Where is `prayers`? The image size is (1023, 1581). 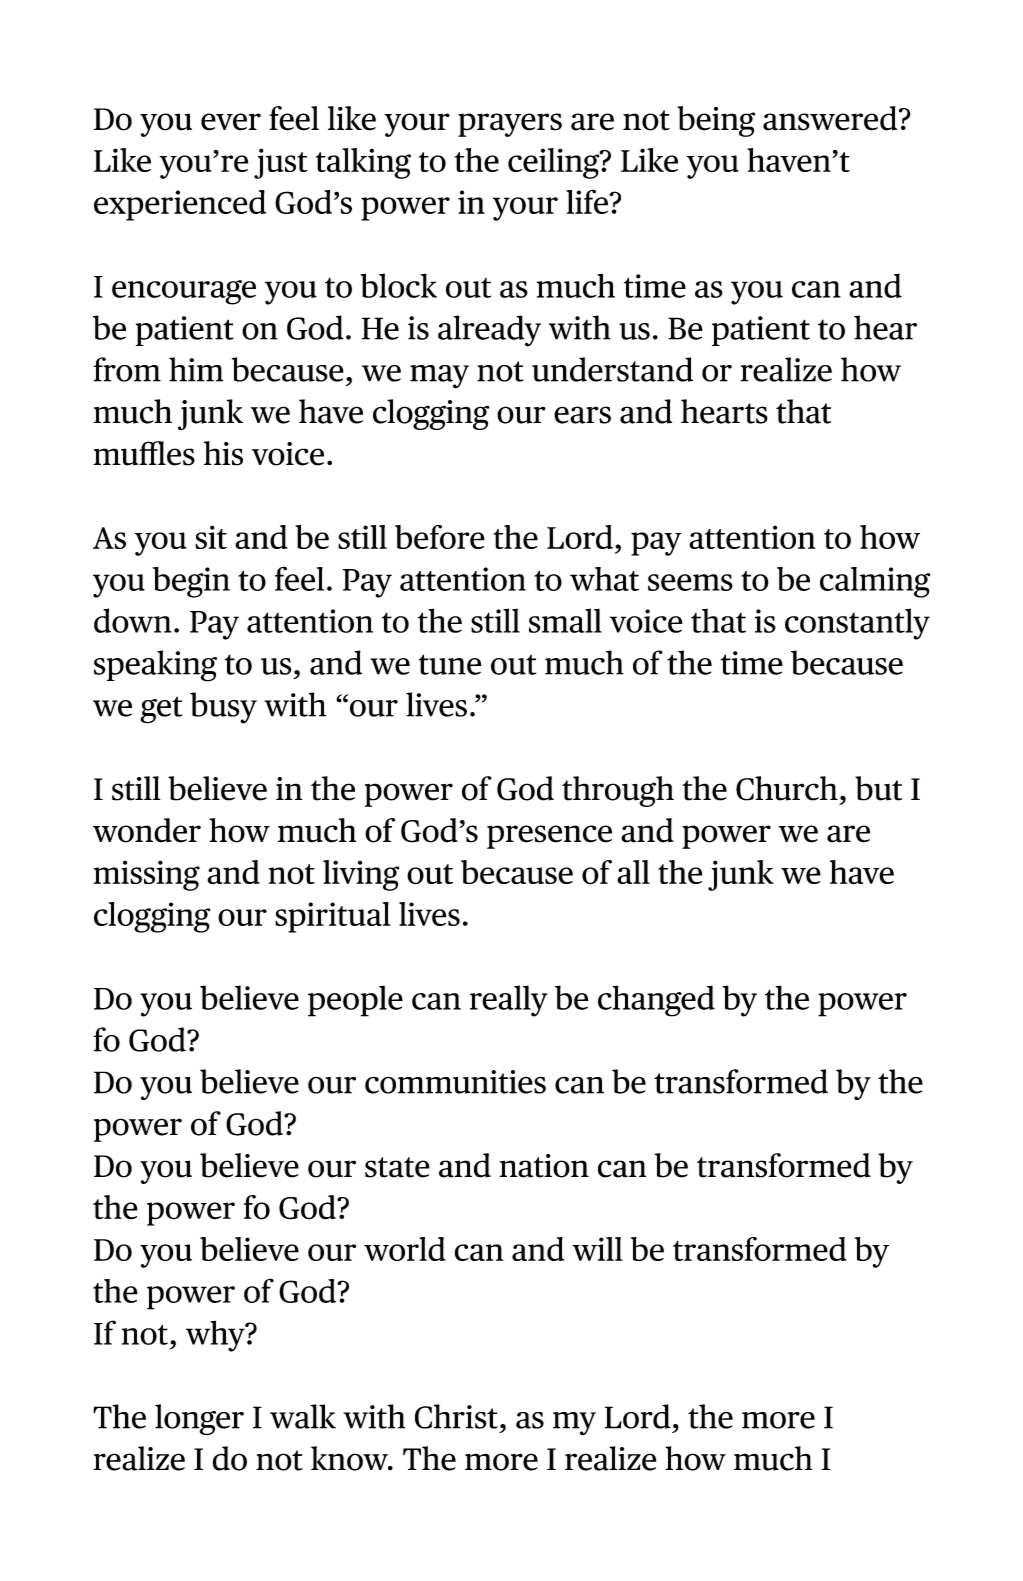 prayers is located at coordinates (510, 125).
